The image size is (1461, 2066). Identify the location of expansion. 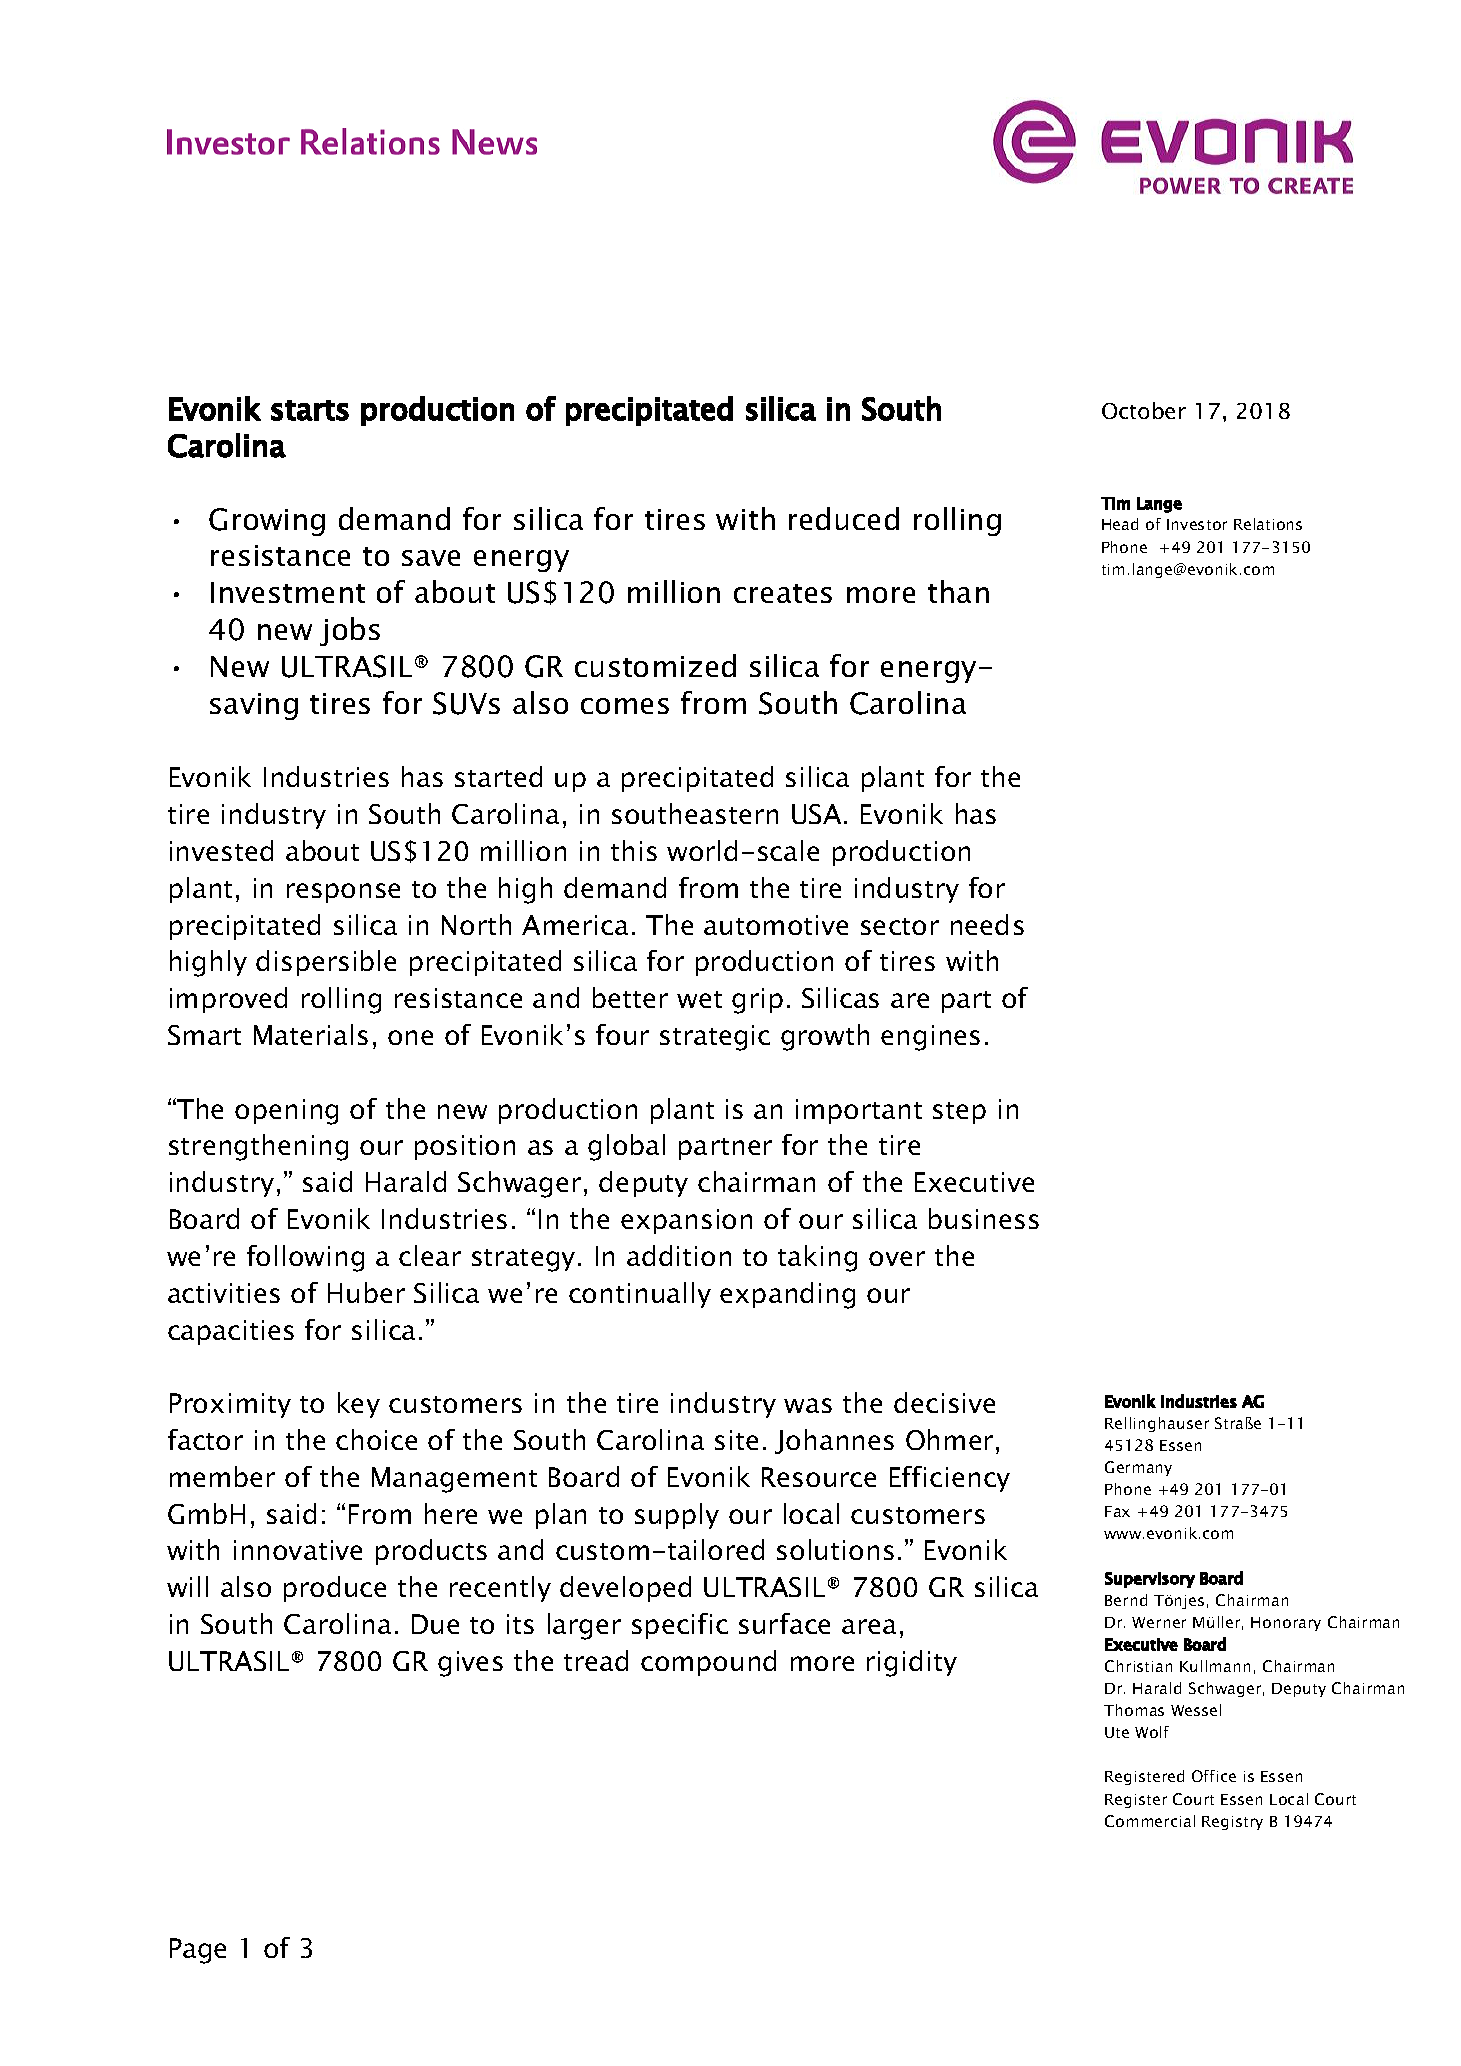
(686, 1221).
